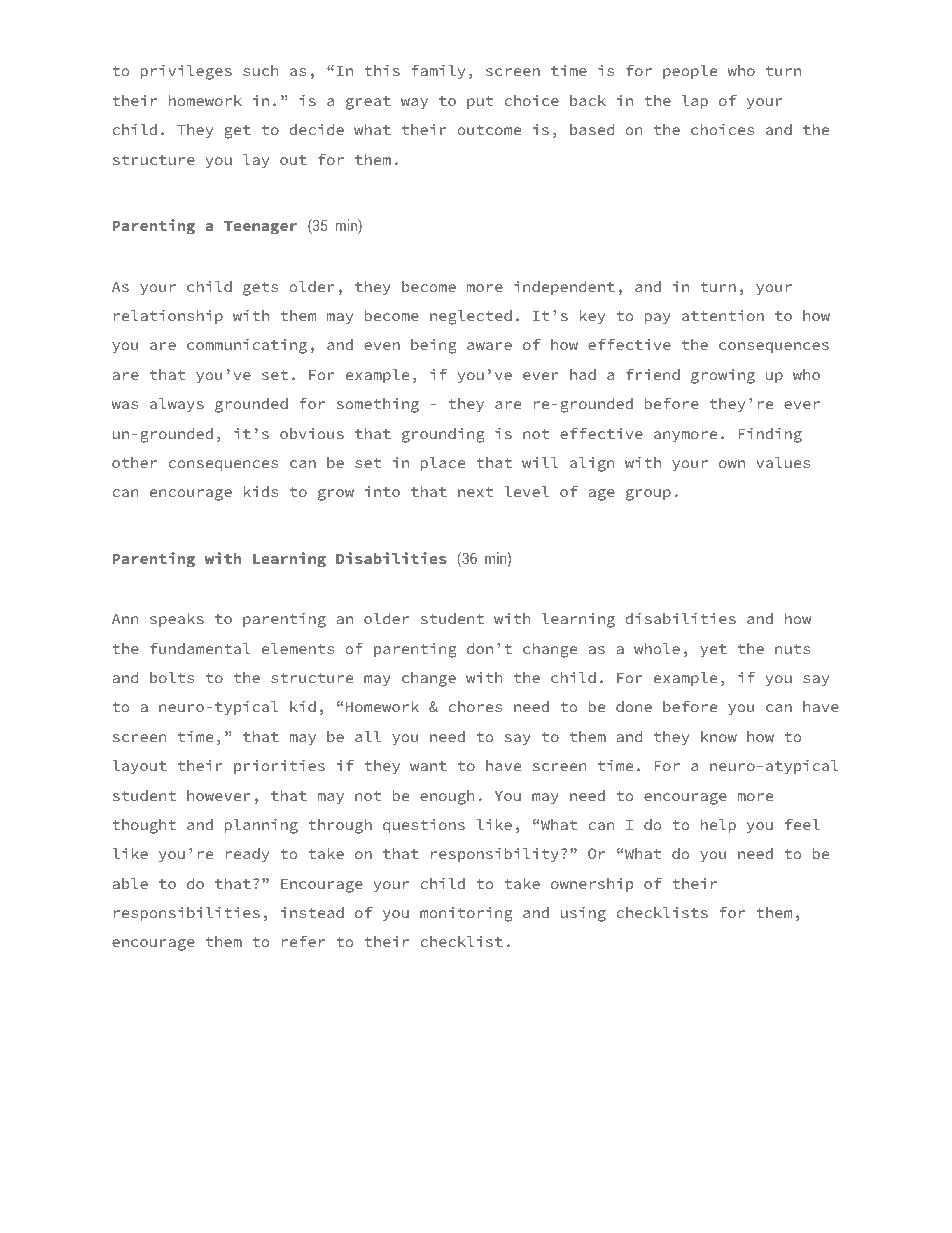  What do you see at coordinates (466, 914) in the image?
I see `monitoring` at bounding box center [466, 914].
